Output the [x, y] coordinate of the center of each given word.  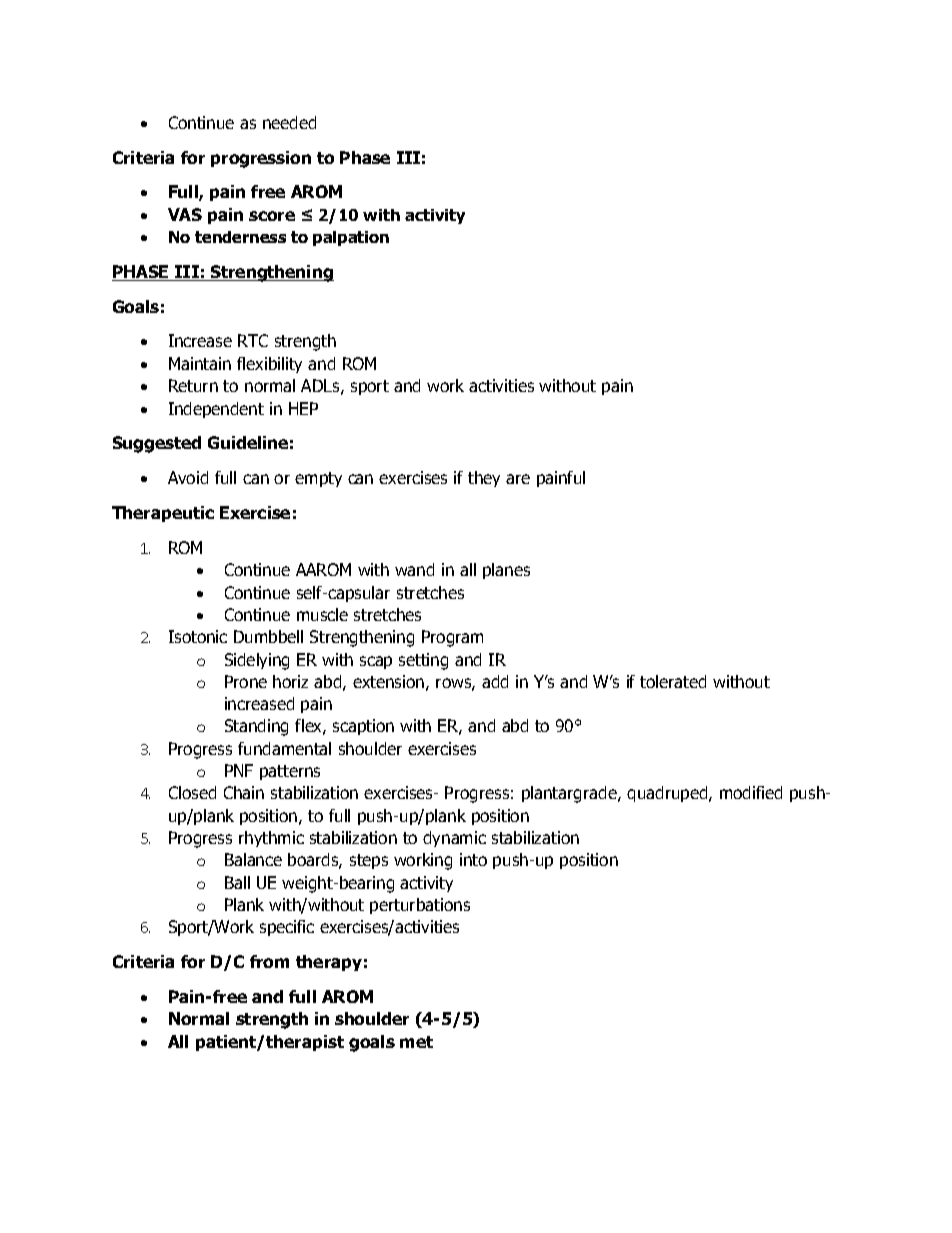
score [272, 216]
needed [289, 122]
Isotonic [198, 636]
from [269, 961]
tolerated [673, 681]
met [416, 1042]
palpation [351, 238]
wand [414, 569]
